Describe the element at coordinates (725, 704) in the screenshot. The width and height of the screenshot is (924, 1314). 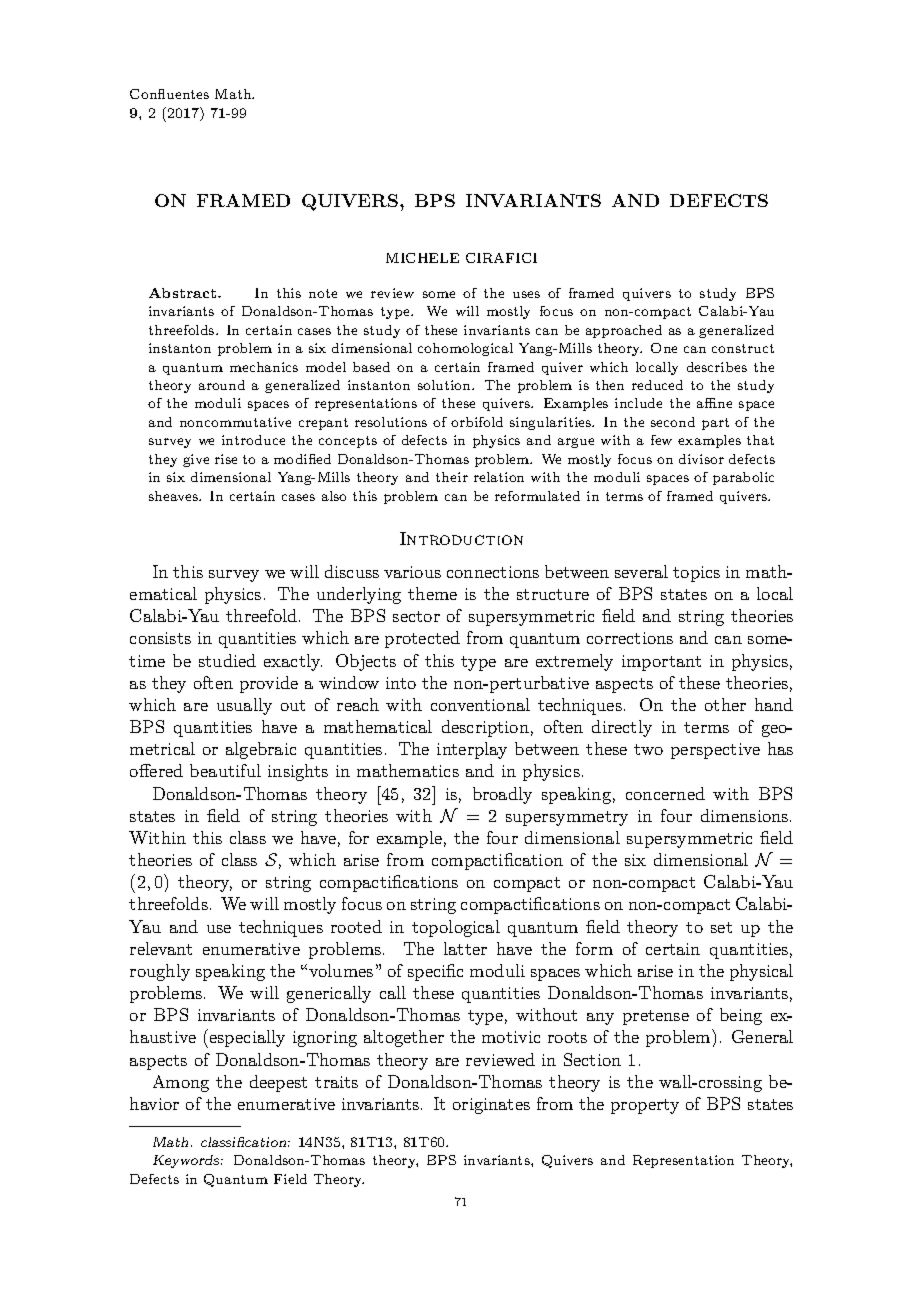
I see `other` at that location.
